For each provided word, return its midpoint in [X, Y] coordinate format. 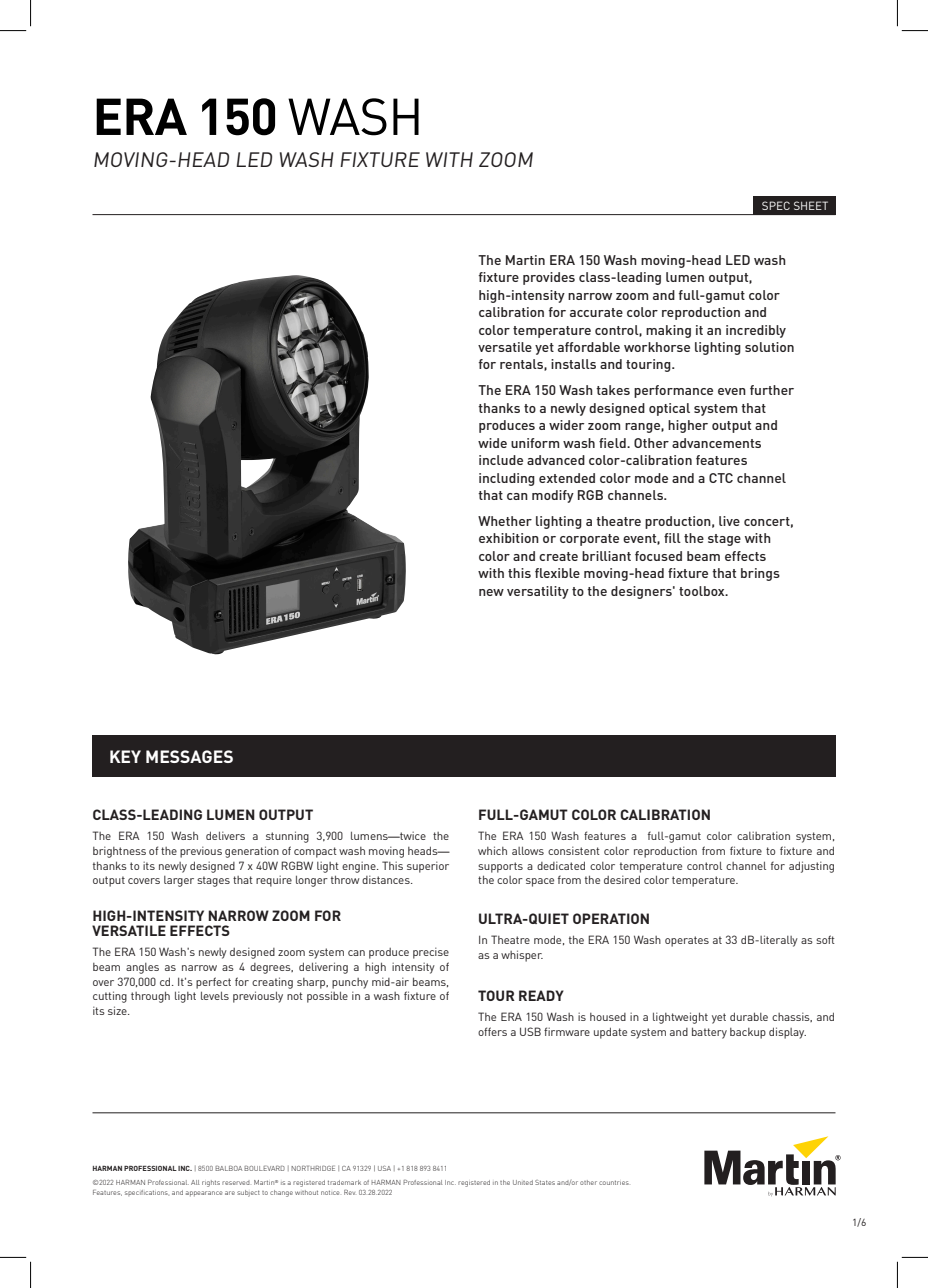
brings [760, 574]
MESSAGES [189, 756]
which [492, 850]
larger [179, 881]
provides [549, 278]
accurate [596, 312]
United [523, 1182]
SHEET [811, 205]
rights [211, 1183]
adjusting [811, 867]
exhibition [509, 538]
